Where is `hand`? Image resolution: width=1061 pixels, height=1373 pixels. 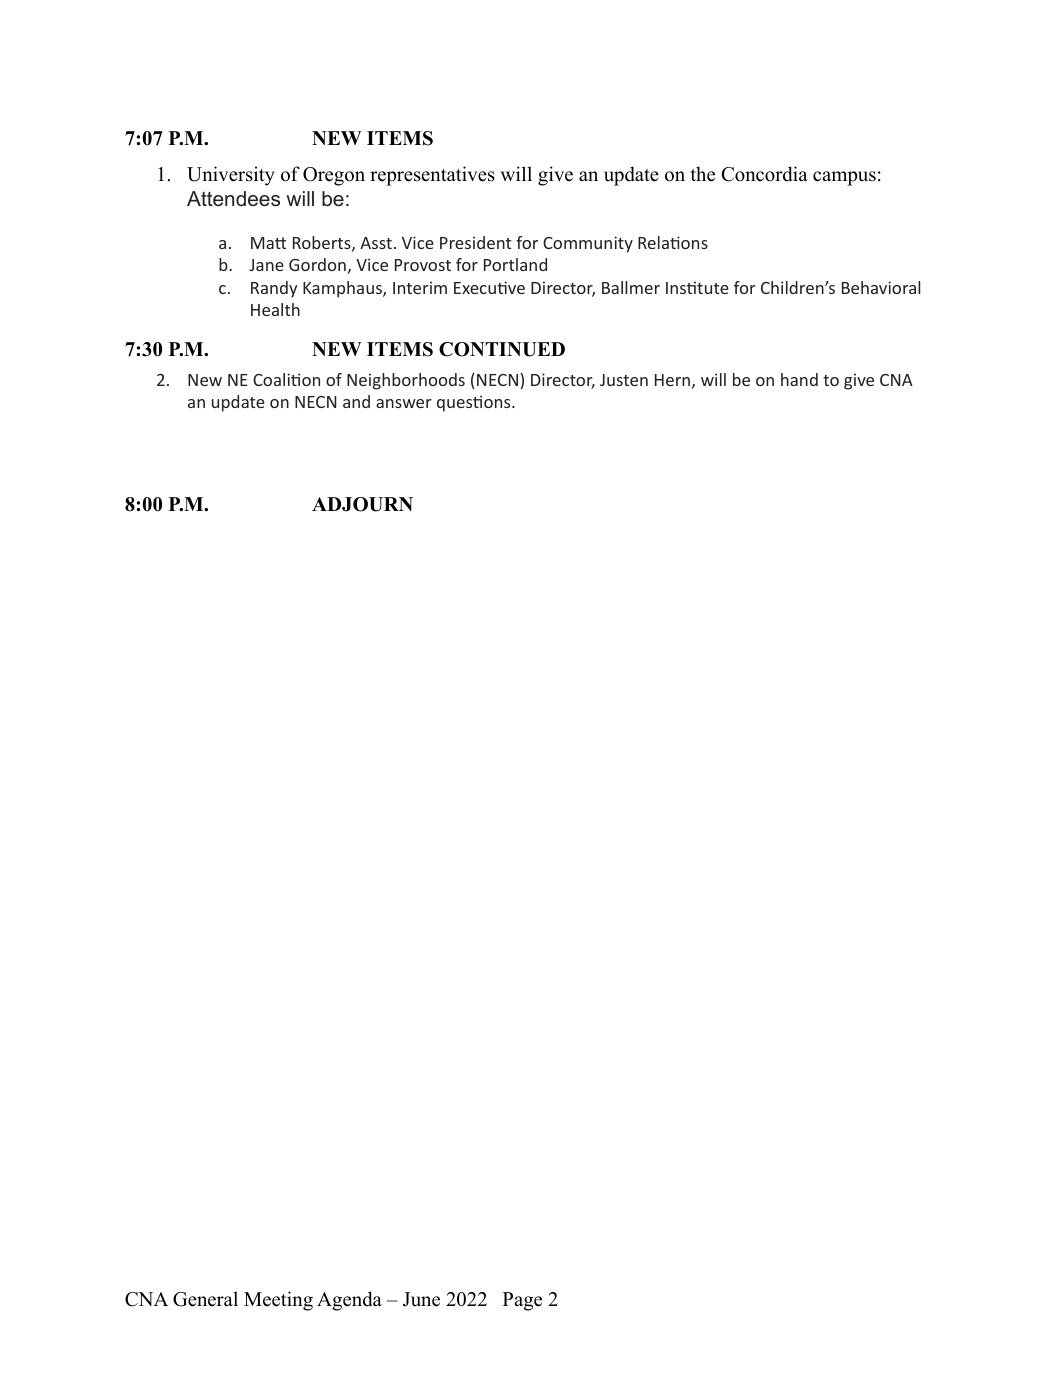
hand is located at coordinates (799, 379).
